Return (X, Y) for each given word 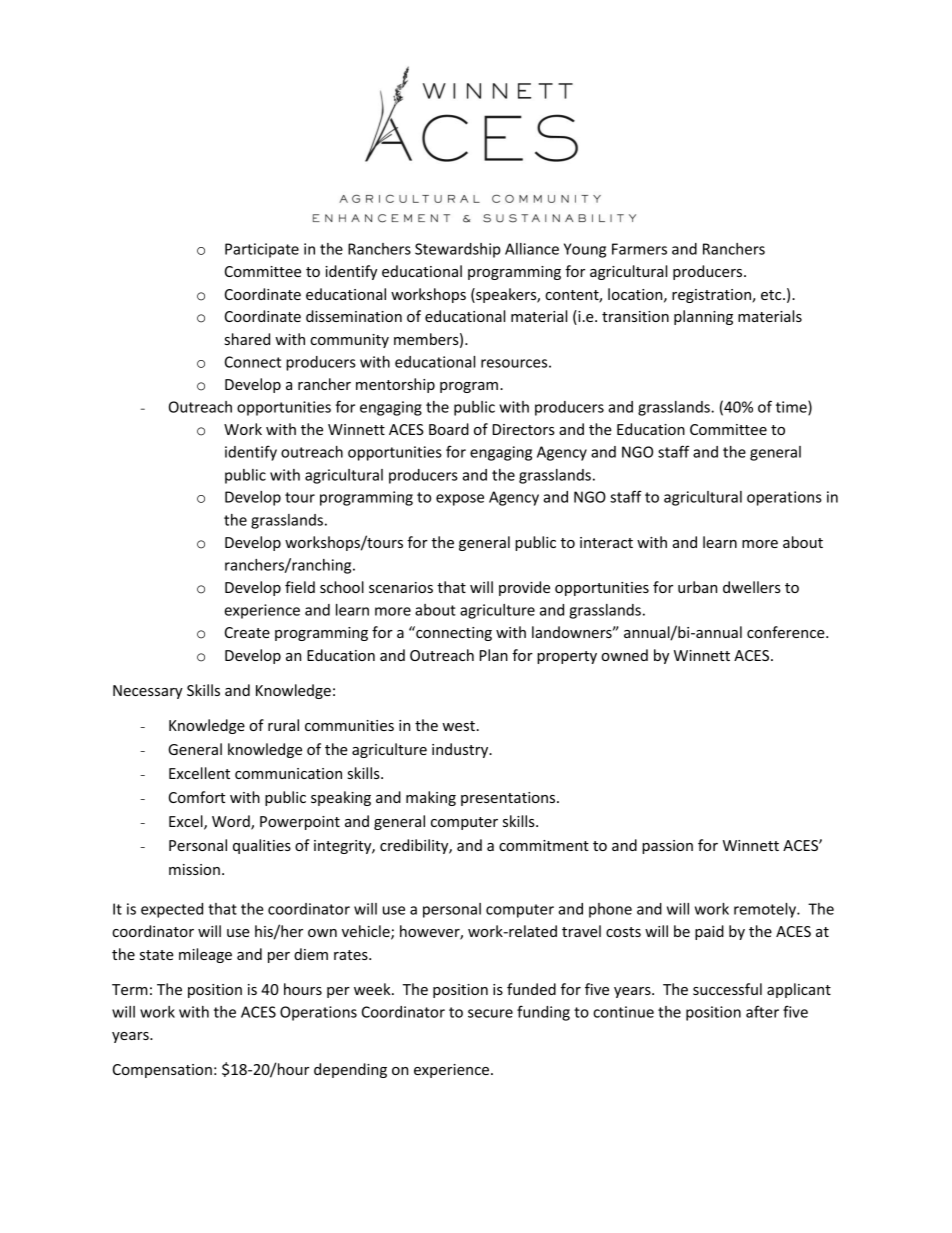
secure (490, 1013)
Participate (262, 250)
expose (460, 500)
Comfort (197, 797)
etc (772, 295)
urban (697, 587)
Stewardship (458, 250)
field (300, 587)
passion (667, 847)
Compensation (162, 1071)
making (431, 798)
